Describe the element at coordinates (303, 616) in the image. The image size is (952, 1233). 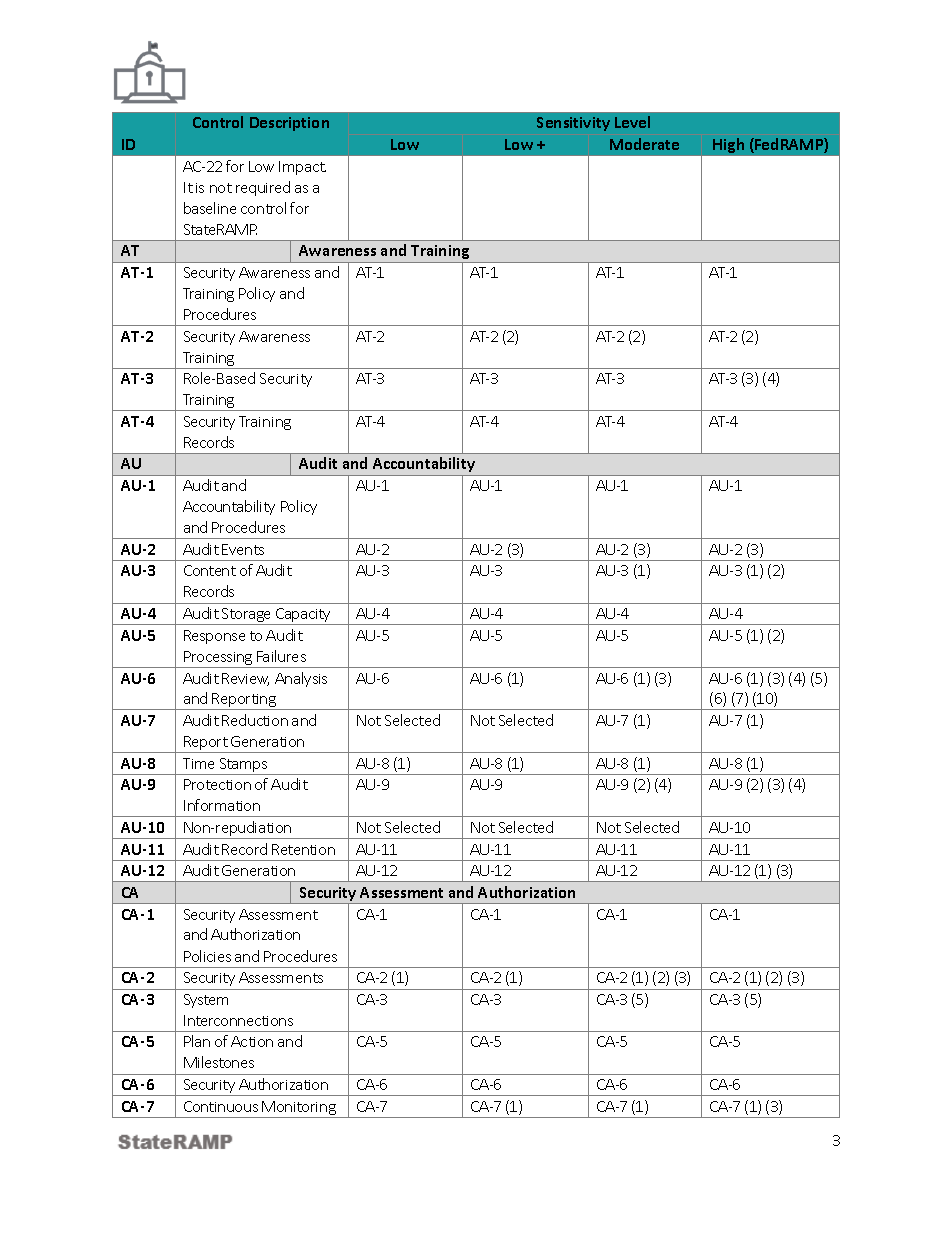
I see `Capacity` at that location.
